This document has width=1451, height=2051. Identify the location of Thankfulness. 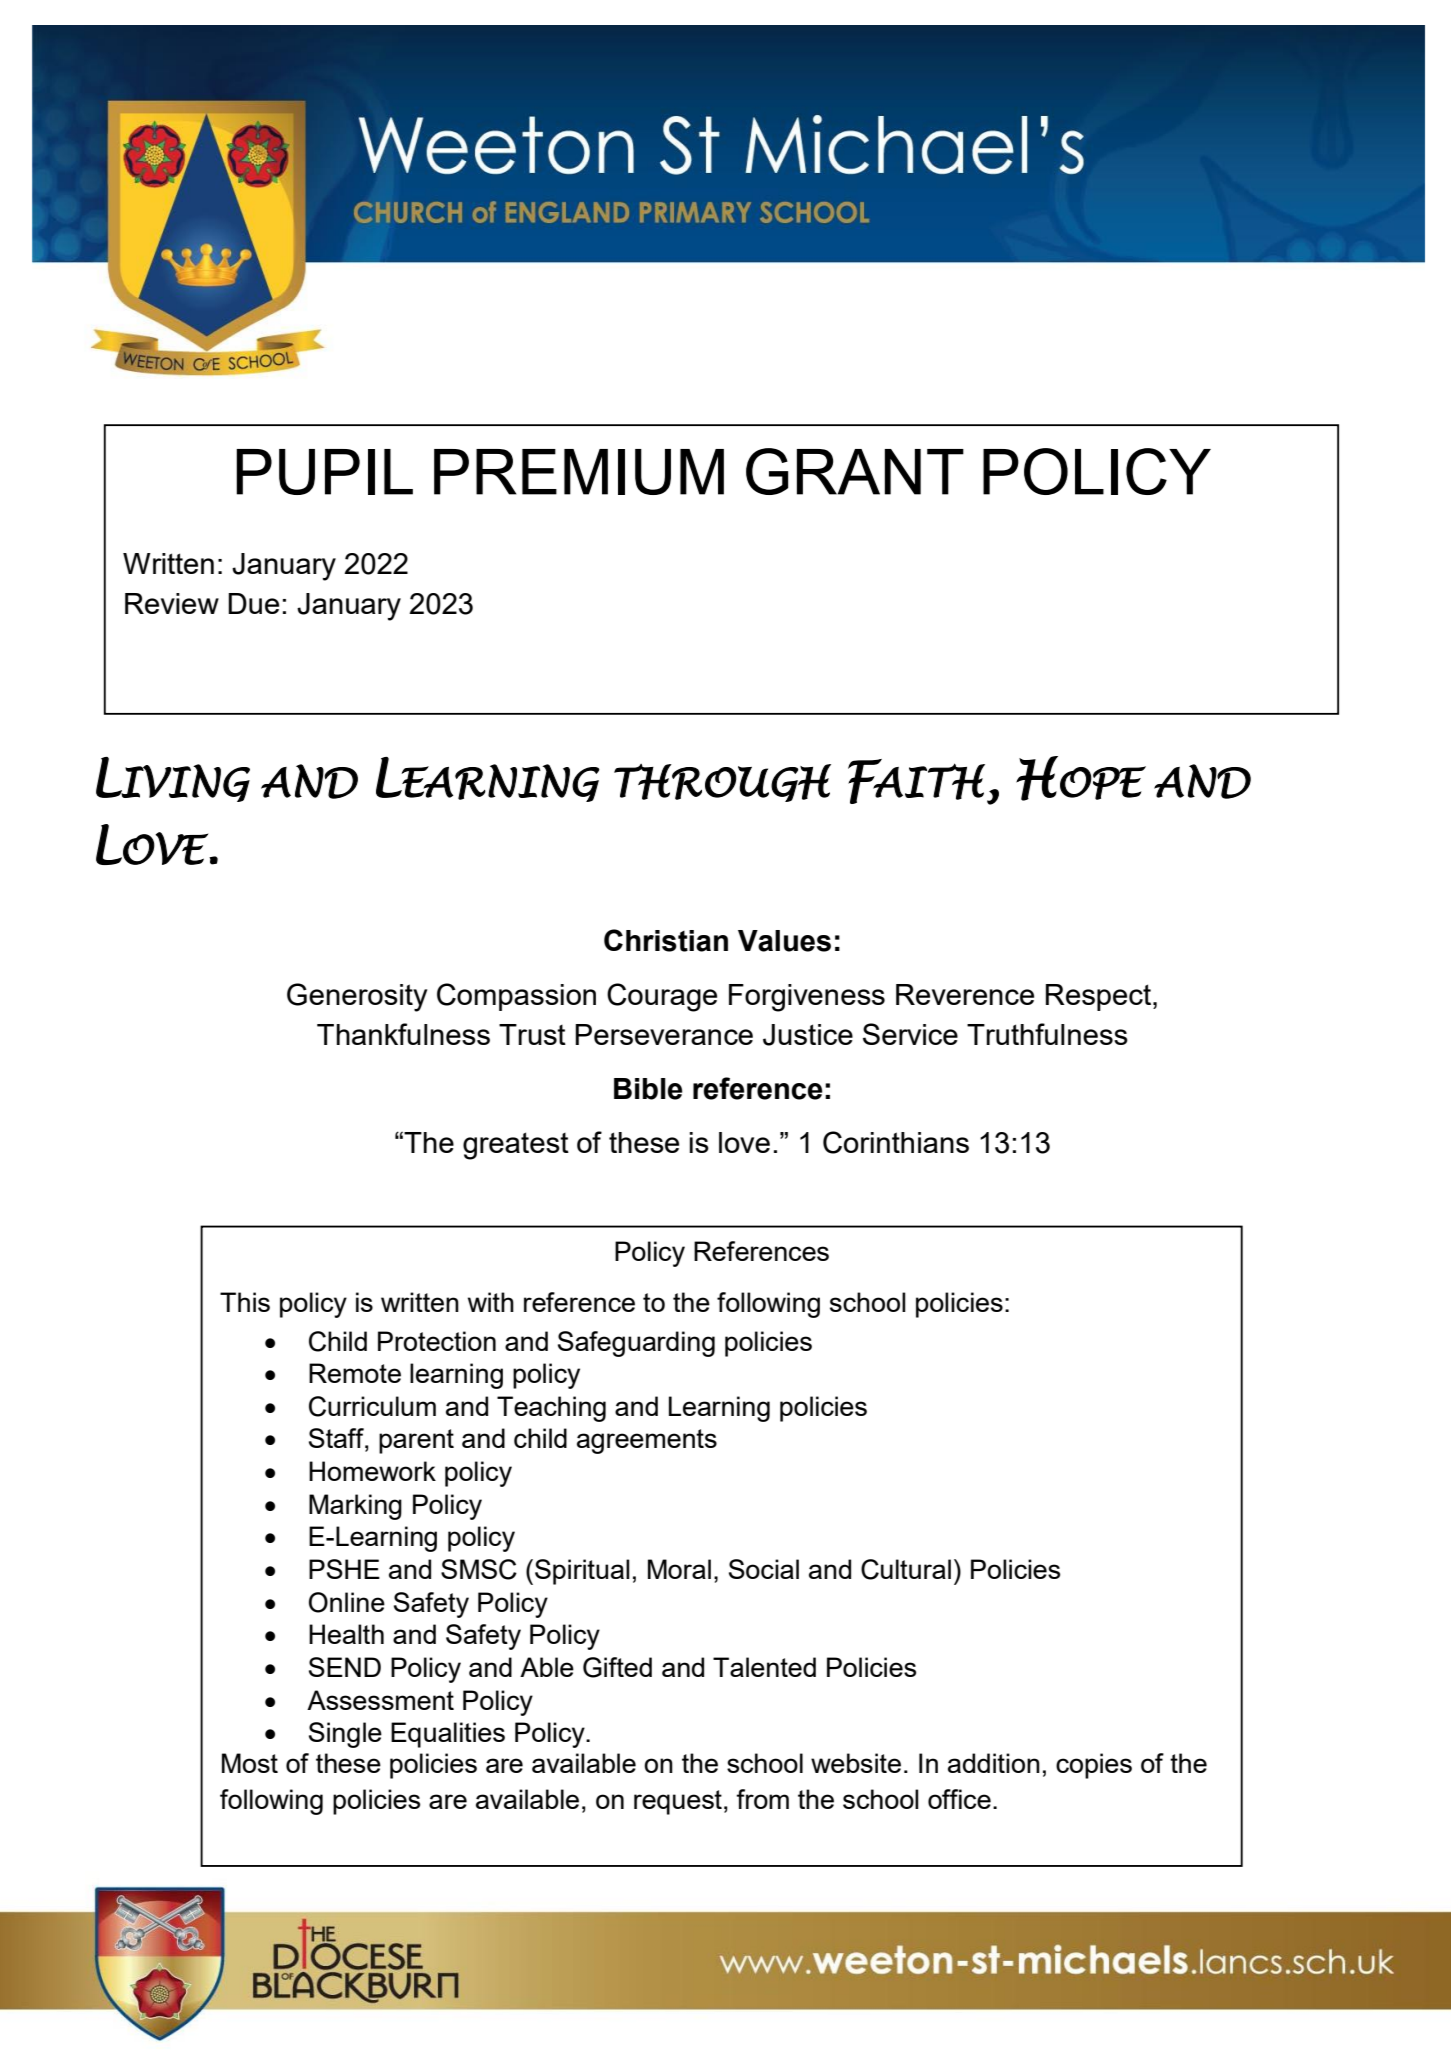
(403, 1034).
